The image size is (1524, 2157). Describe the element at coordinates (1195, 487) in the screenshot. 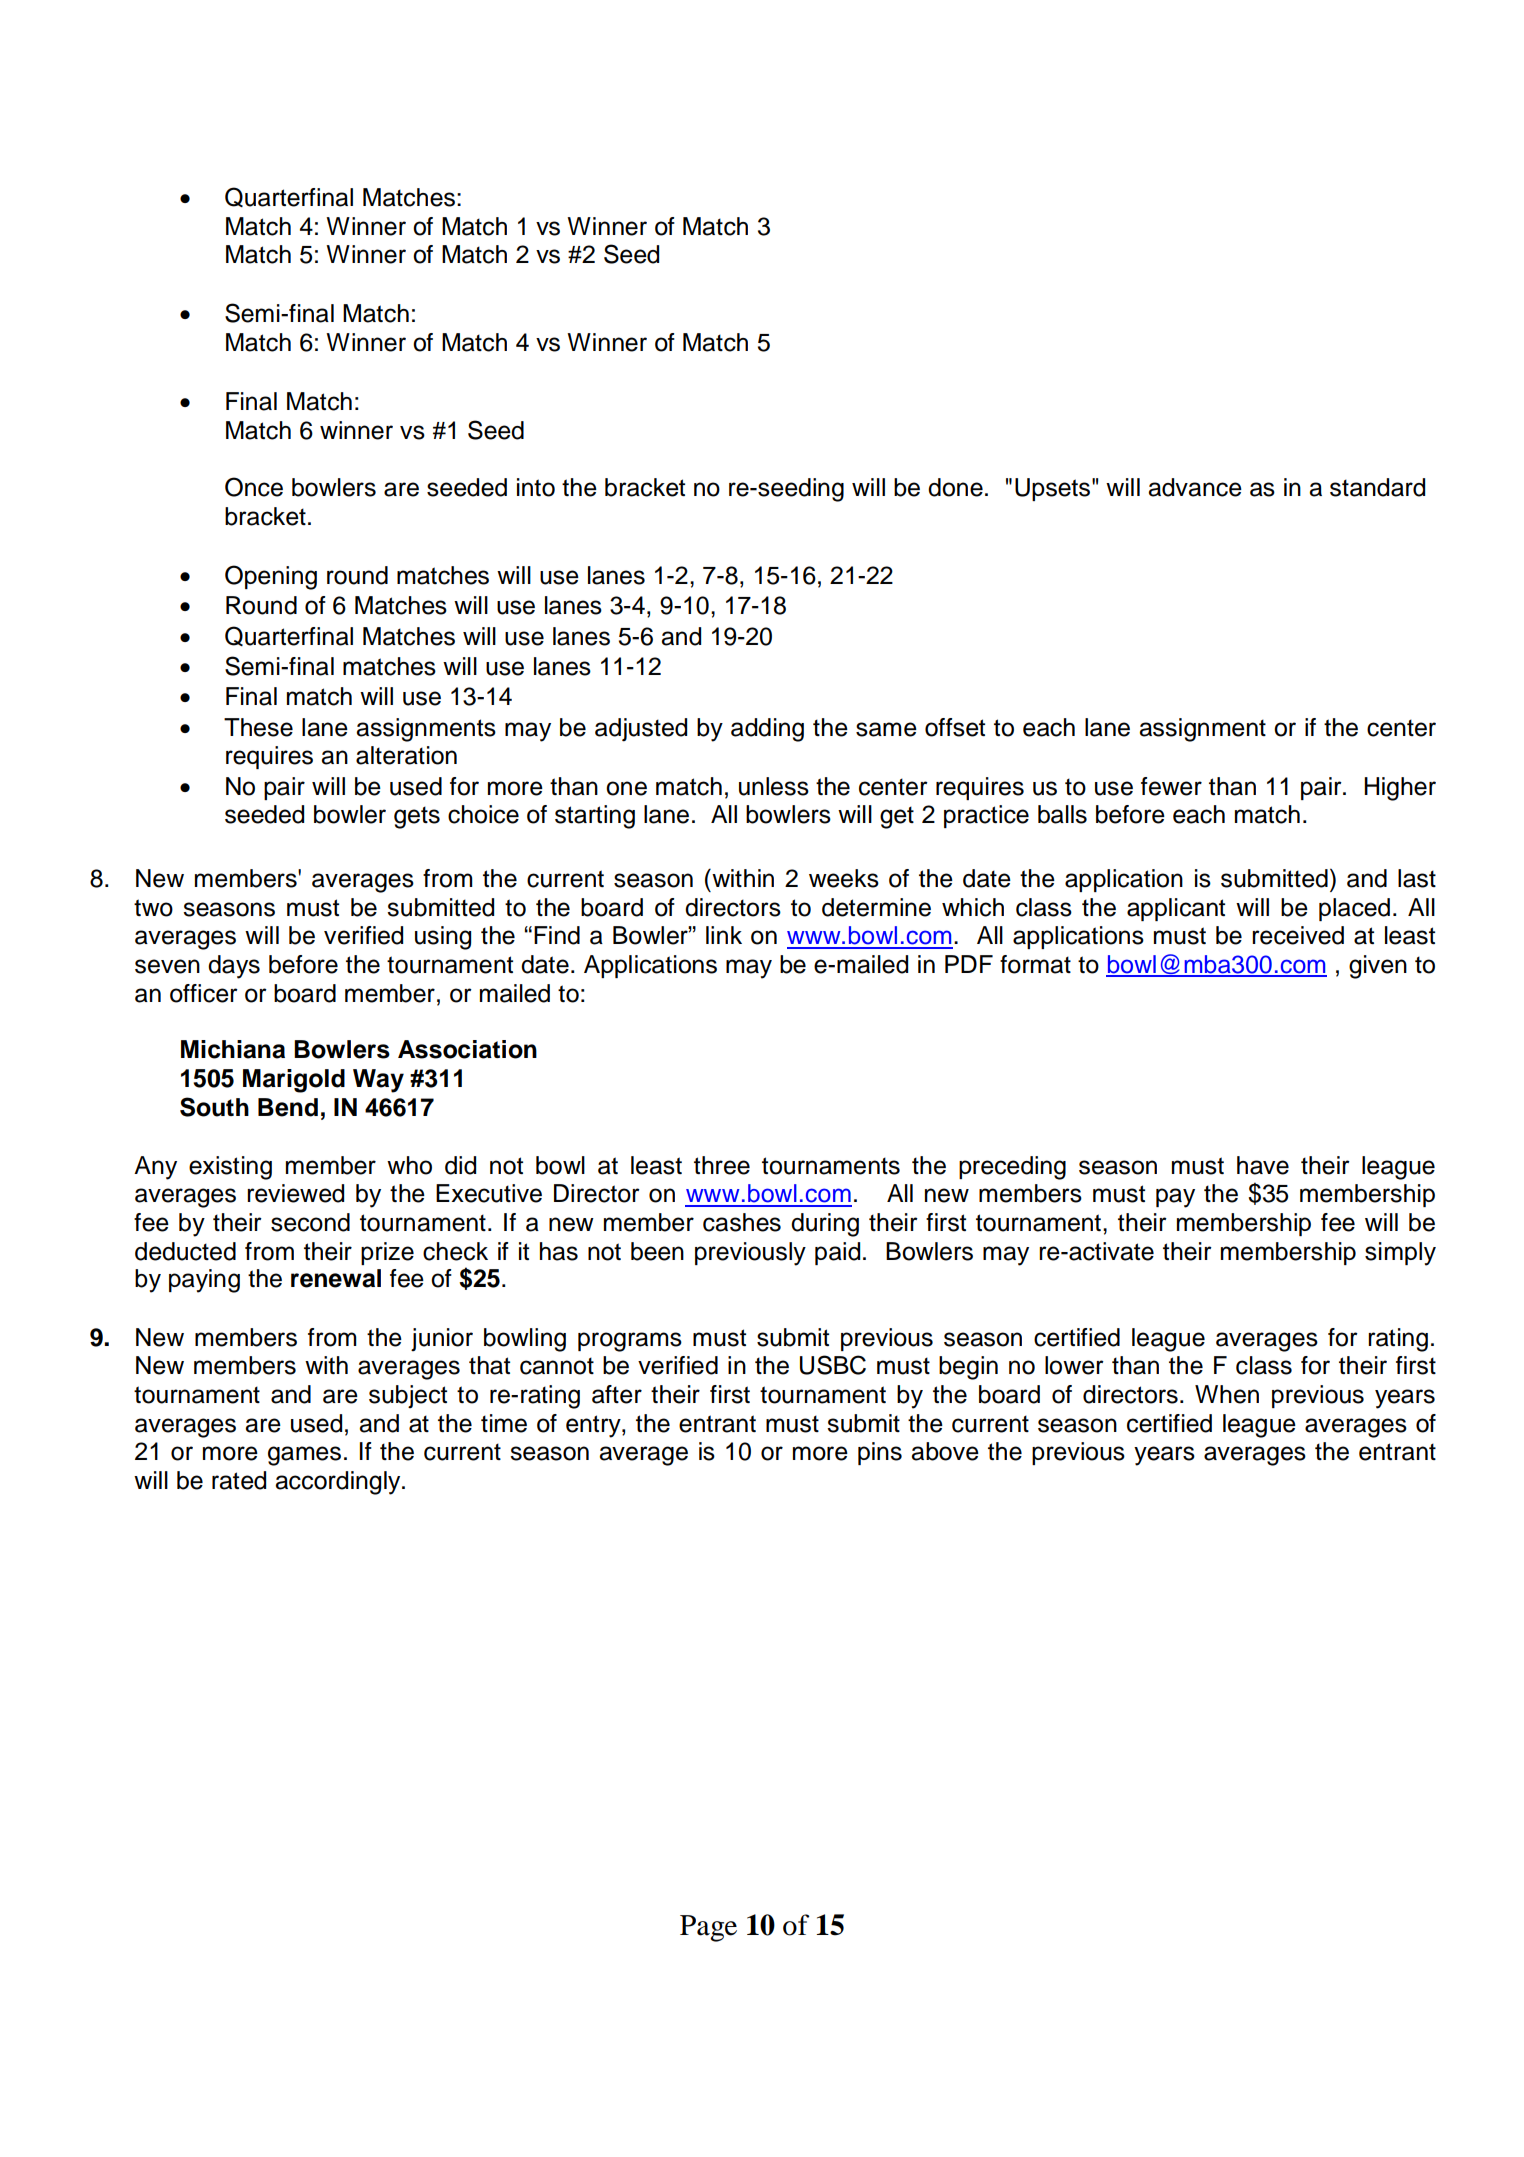

I see `advance` at that location.
